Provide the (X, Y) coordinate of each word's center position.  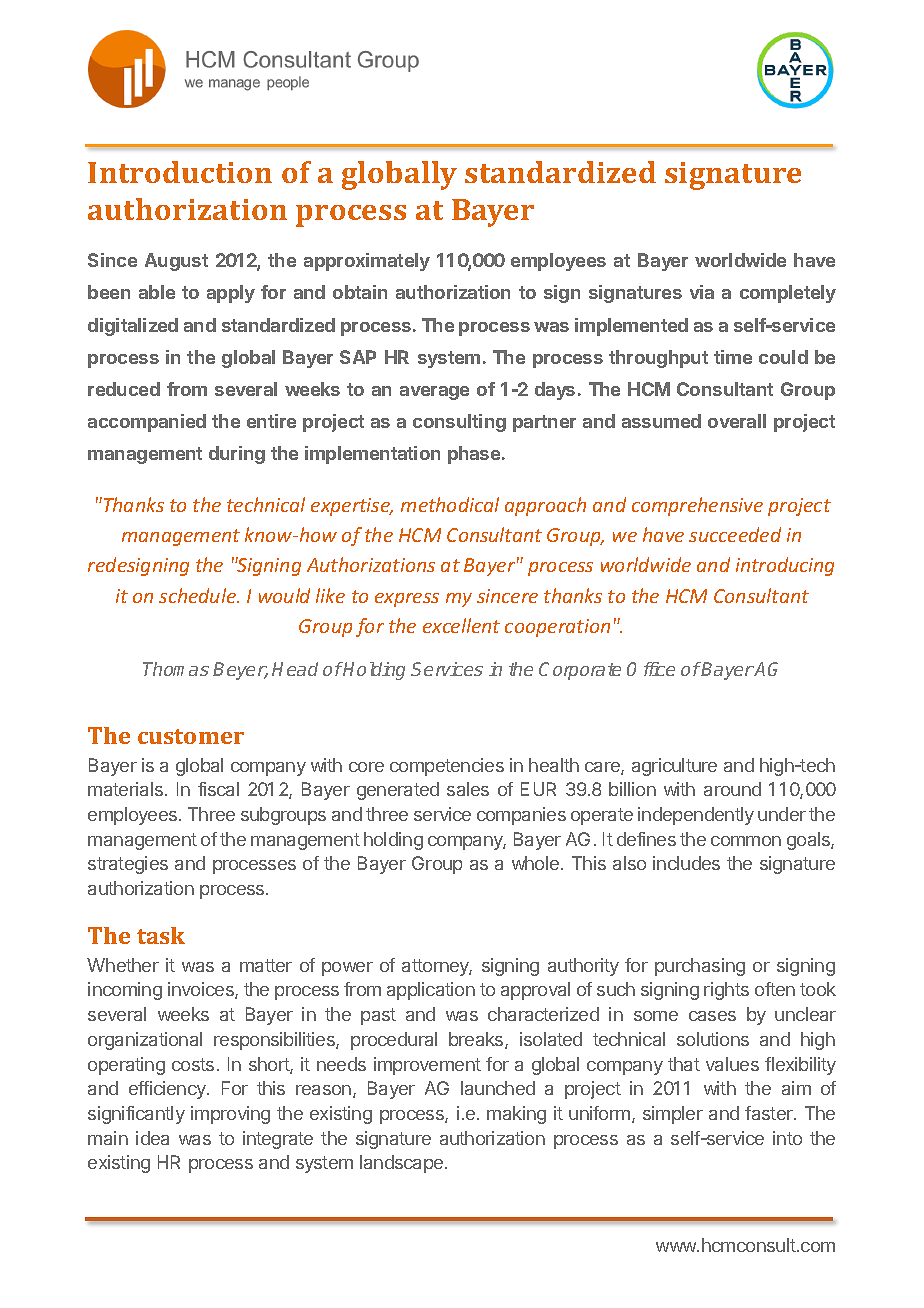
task (161, 935)
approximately (367, 262)
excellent (461, 625)
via (702, 292)
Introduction (180, 172)
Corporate (580, 671)
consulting (459, 423)
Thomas (176, 669)
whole (537, 863)
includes (686, 863)
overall (737, 421)
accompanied (147, 423)
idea (152, 1138)
